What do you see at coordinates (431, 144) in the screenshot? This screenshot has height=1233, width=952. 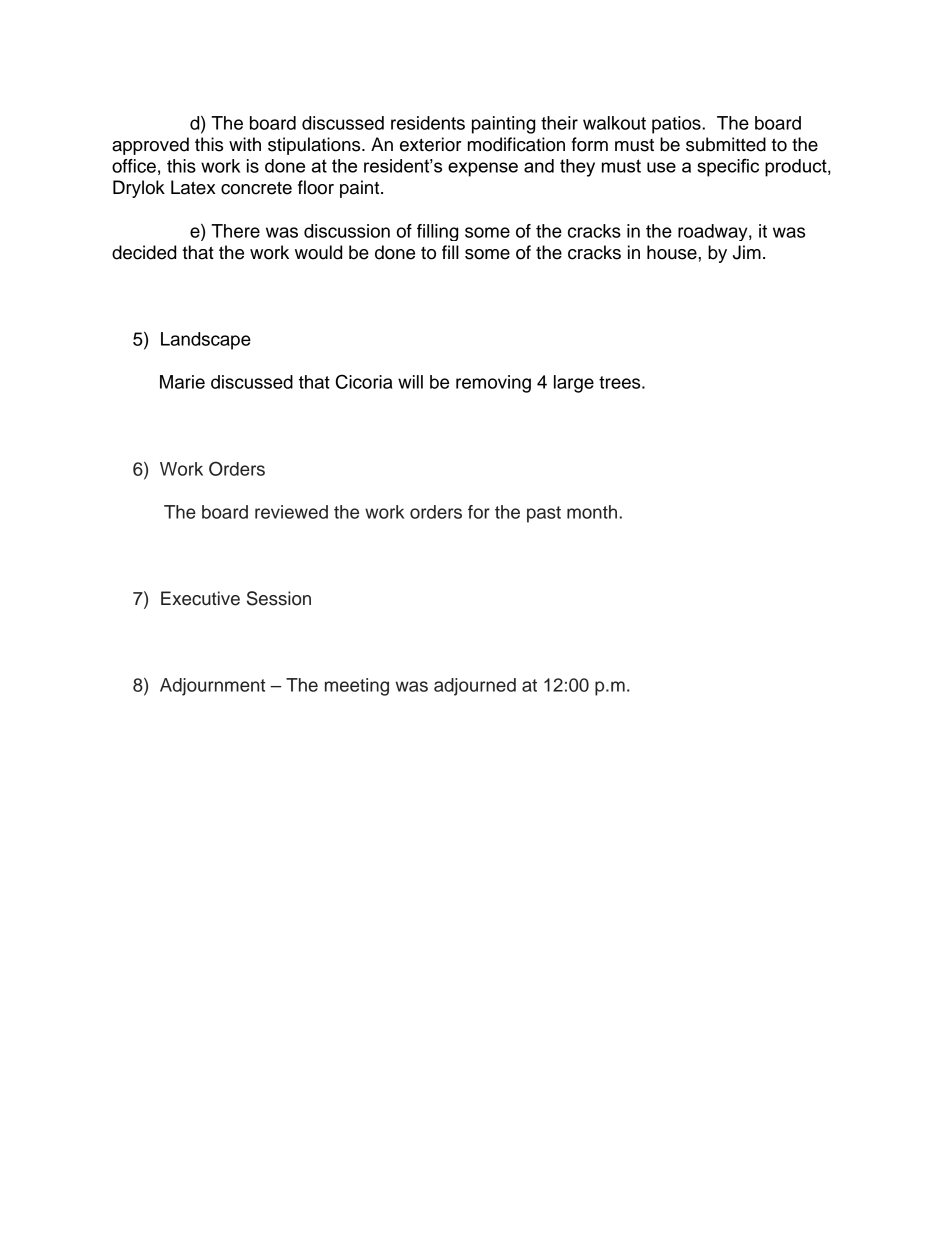 I see `exterior` at bounding box center [431, 144].
